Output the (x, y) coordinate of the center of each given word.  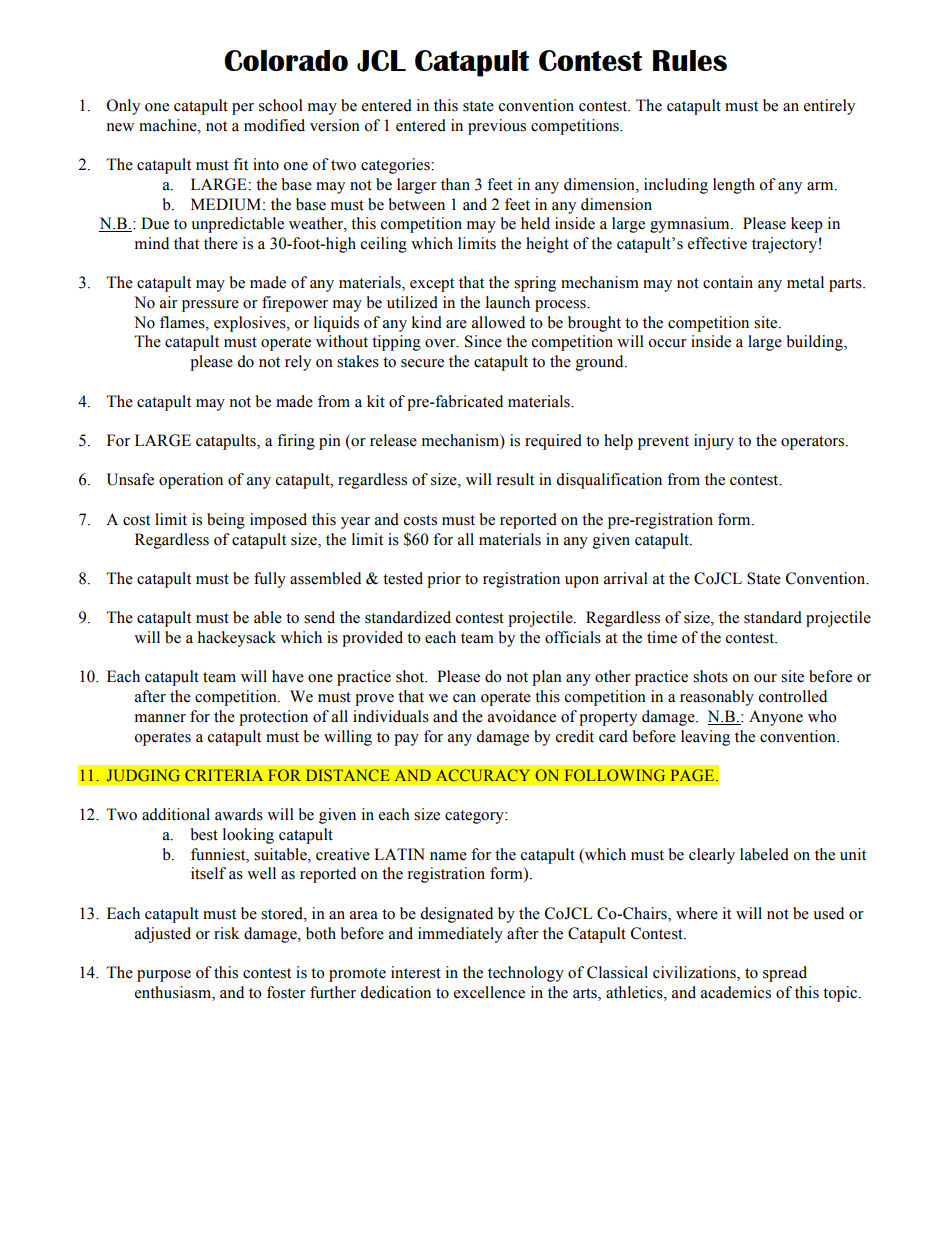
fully (270, 580)
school (281, 105)
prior (444, 580)
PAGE (694, 775)
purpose (164, 976)
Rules (690, 60)
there (221, 243)
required (553, 442)
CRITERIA (224, 775)
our (765, 678)
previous (497, 127)
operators (814, 443)
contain (728, 282)
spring (535, 284)
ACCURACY (483, 775)
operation (191, 481)
